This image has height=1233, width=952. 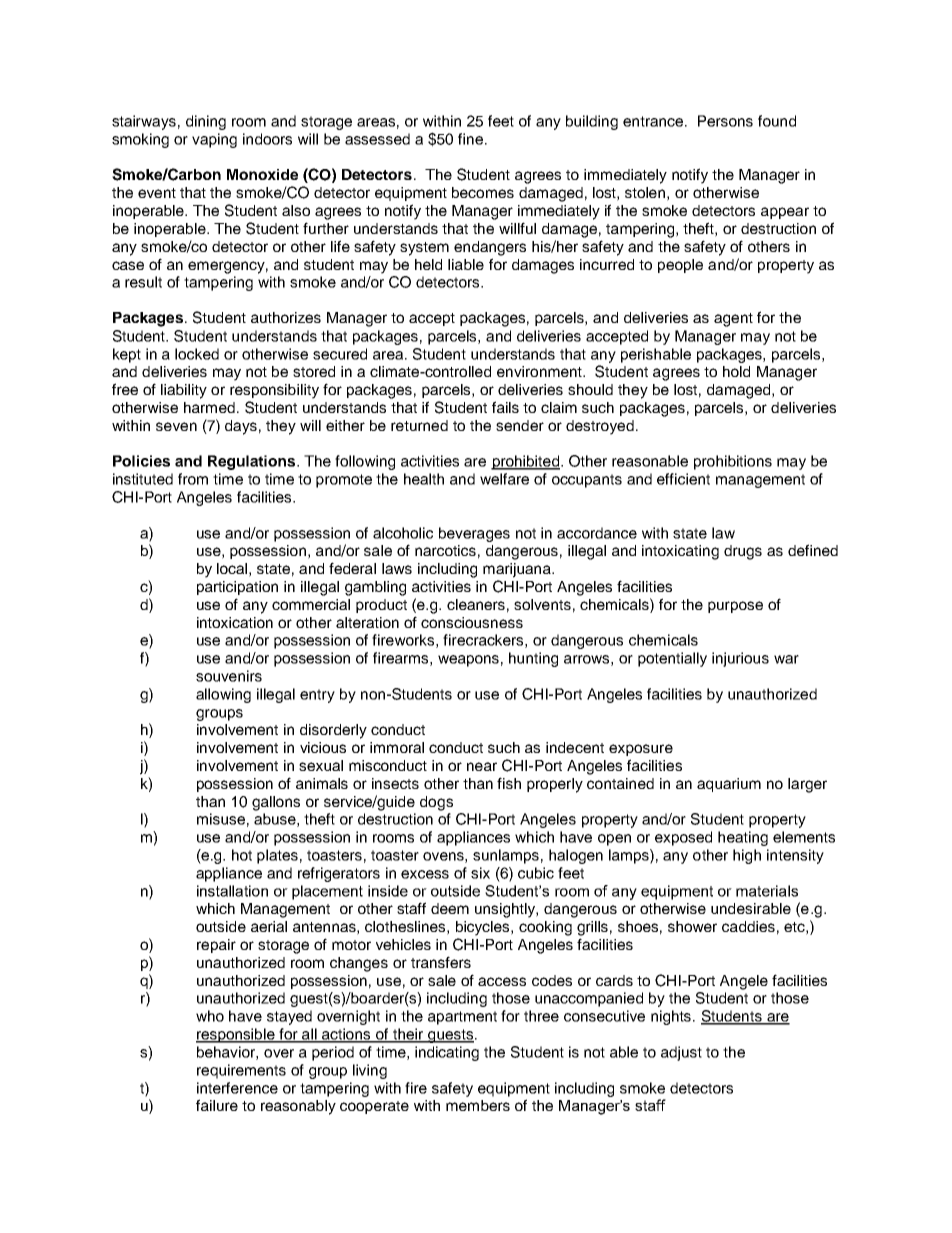 What do you see at coordinates (193, 479) in the image?
I see `from` at bounding box center [193, 479].
